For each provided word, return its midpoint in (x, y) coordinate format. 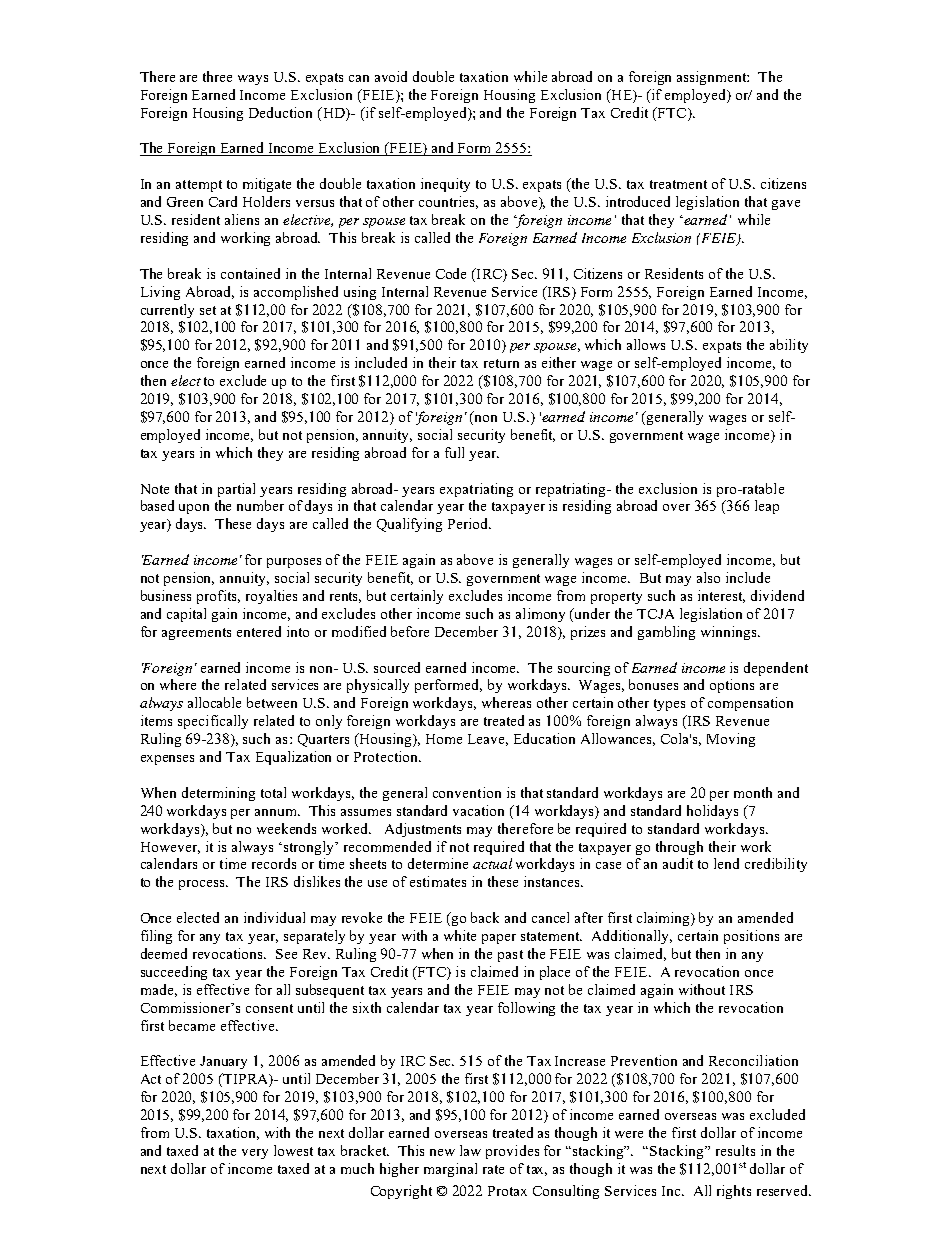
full (454, 452)
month (753, 792)
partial (236, 490)
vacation (478, 810)
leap (767, 507)
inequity (445, 185)
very (255, 1154)
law (470, 1150)
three (217, 76)
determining (218, 794)
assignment (713, 78)
